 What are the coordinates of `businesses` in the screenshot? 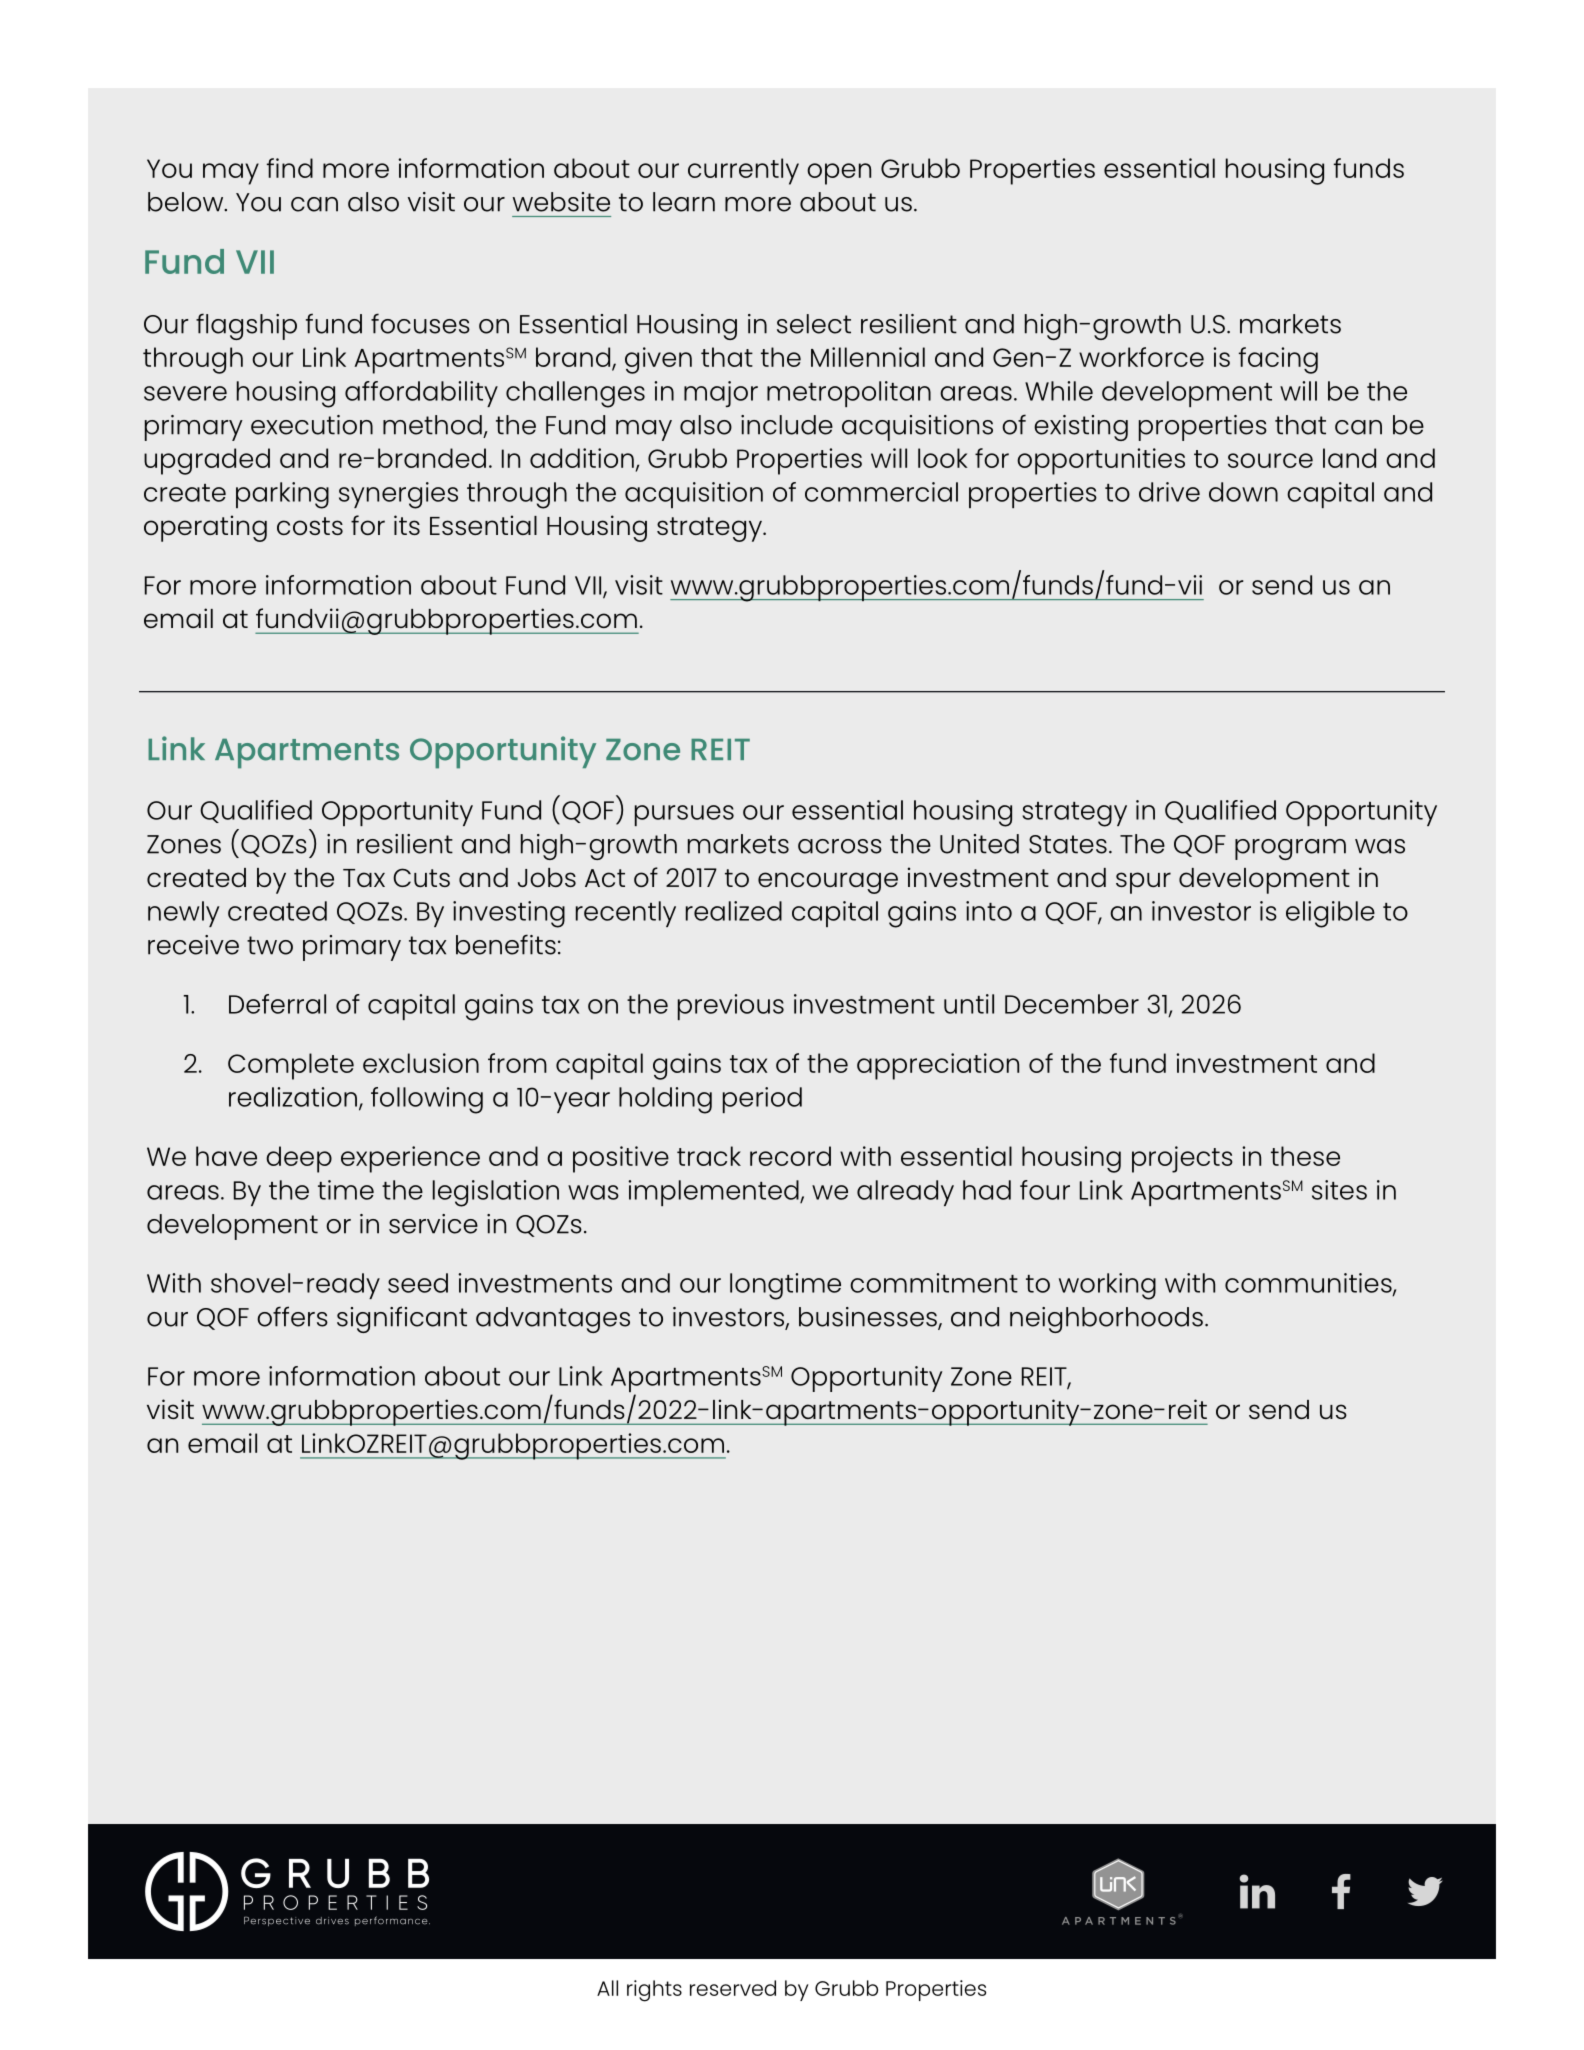 It's located at (869, 1318).
